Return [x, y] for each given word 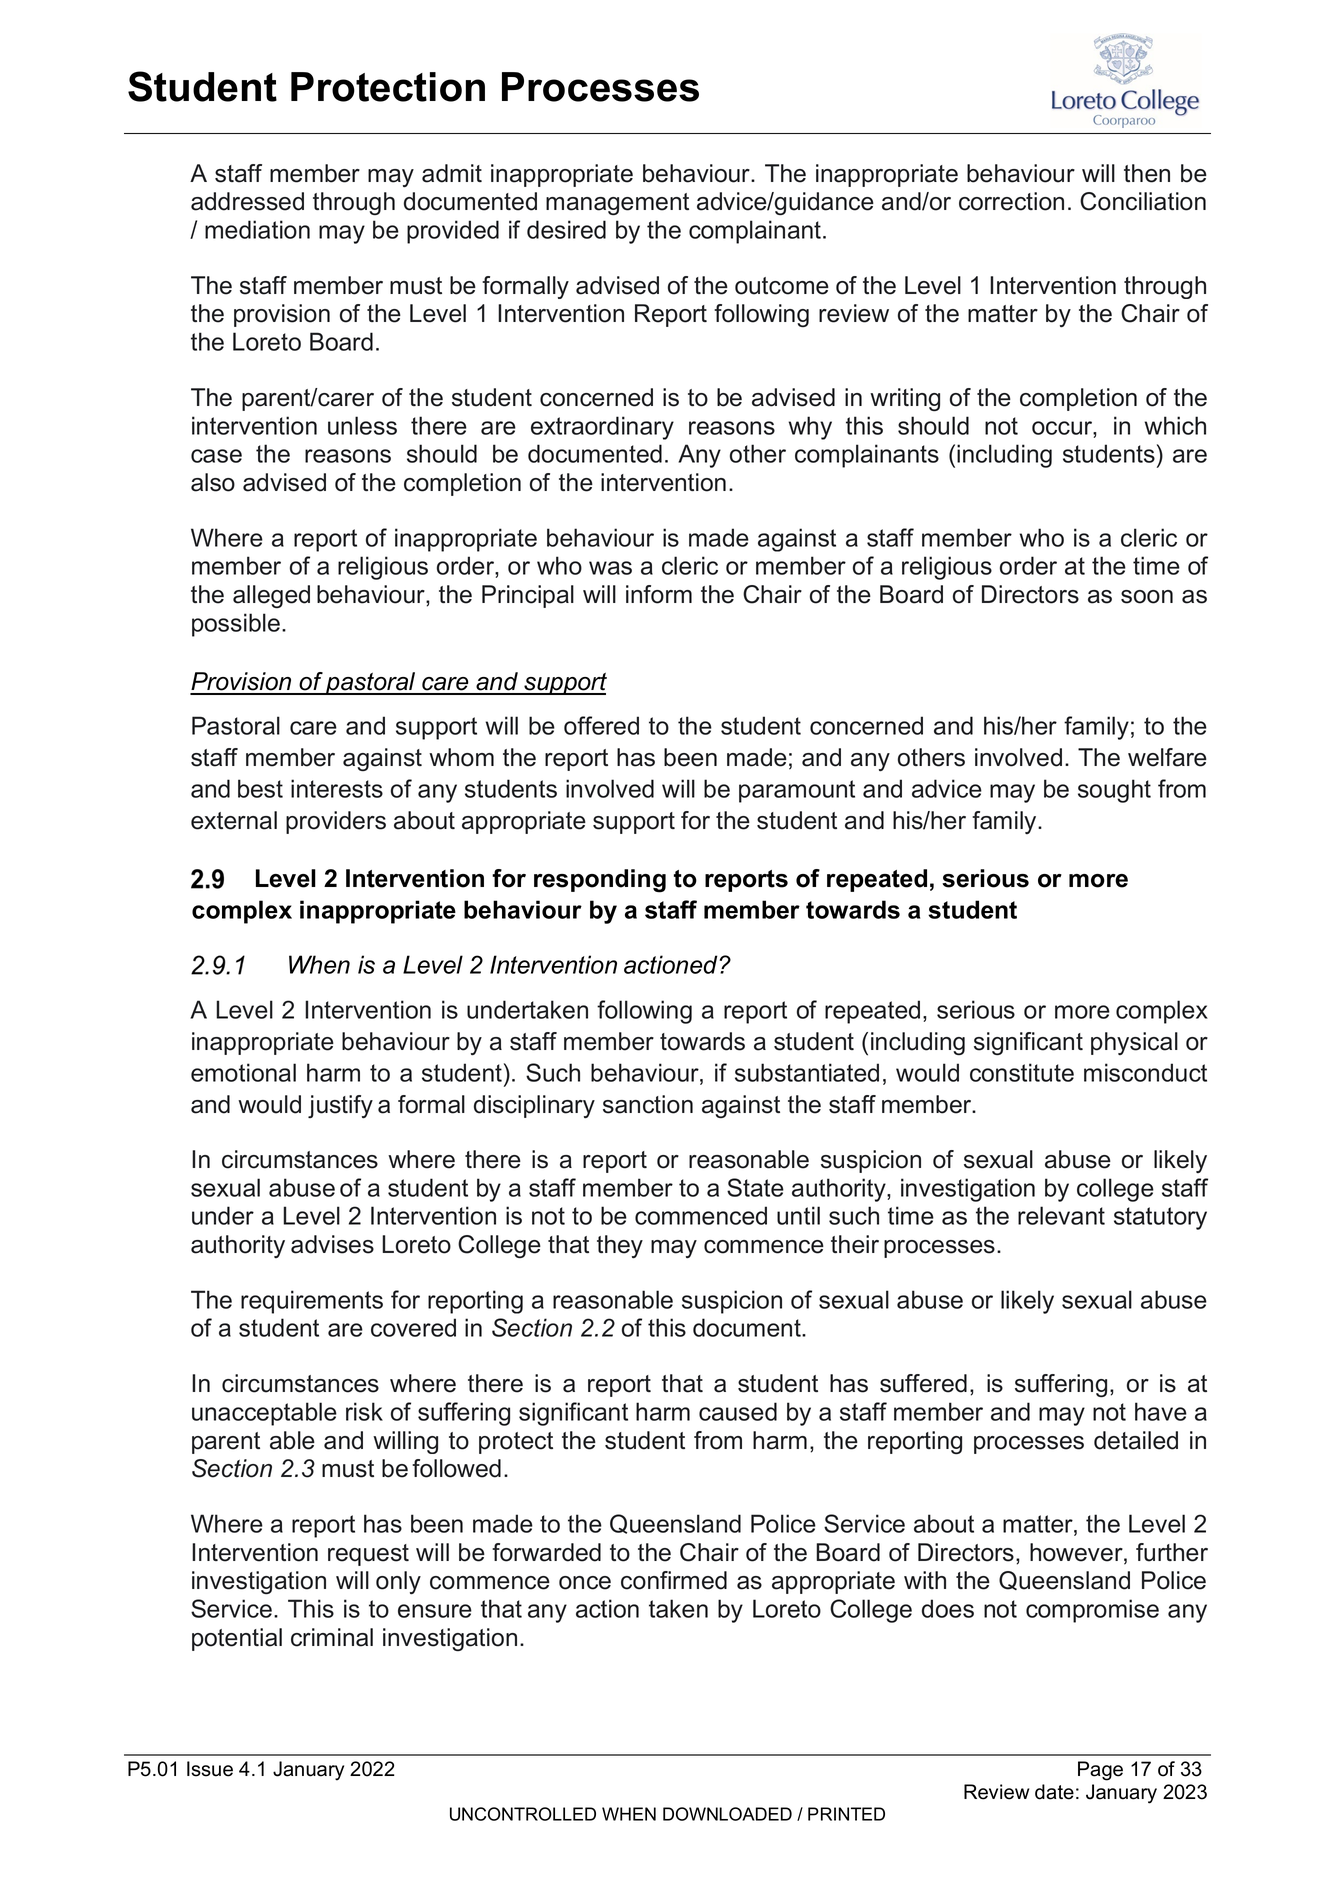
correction [1011, 201]
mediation [257, 229]
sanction [648, 1104]
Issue [210, 1769]
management [617, 204]
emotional [243, 1072]
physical [1134, 1043]
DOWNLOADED [727, 1814]
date [1054, 1792]
